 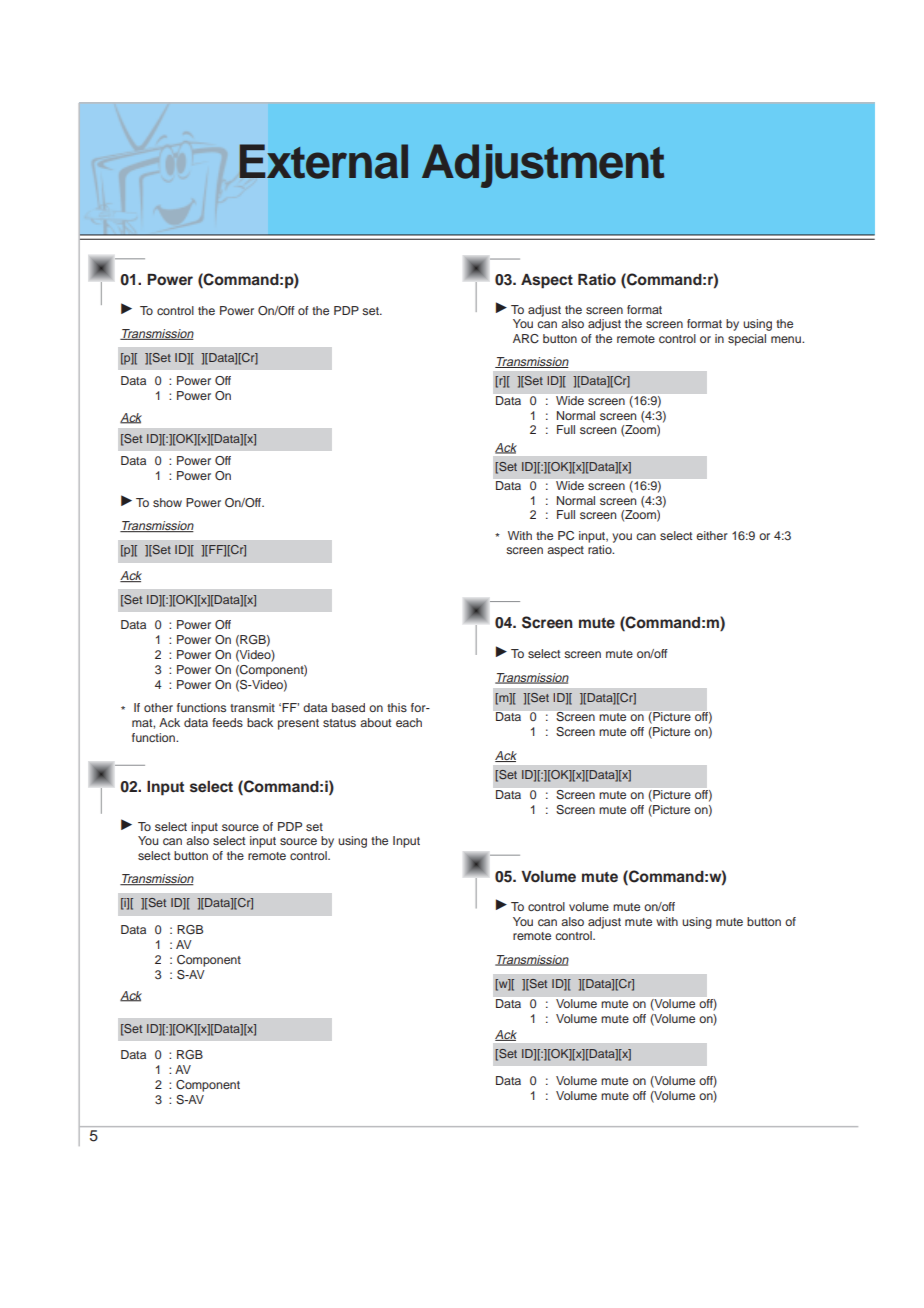 I want to click on either, so click(x=712, y=535).
